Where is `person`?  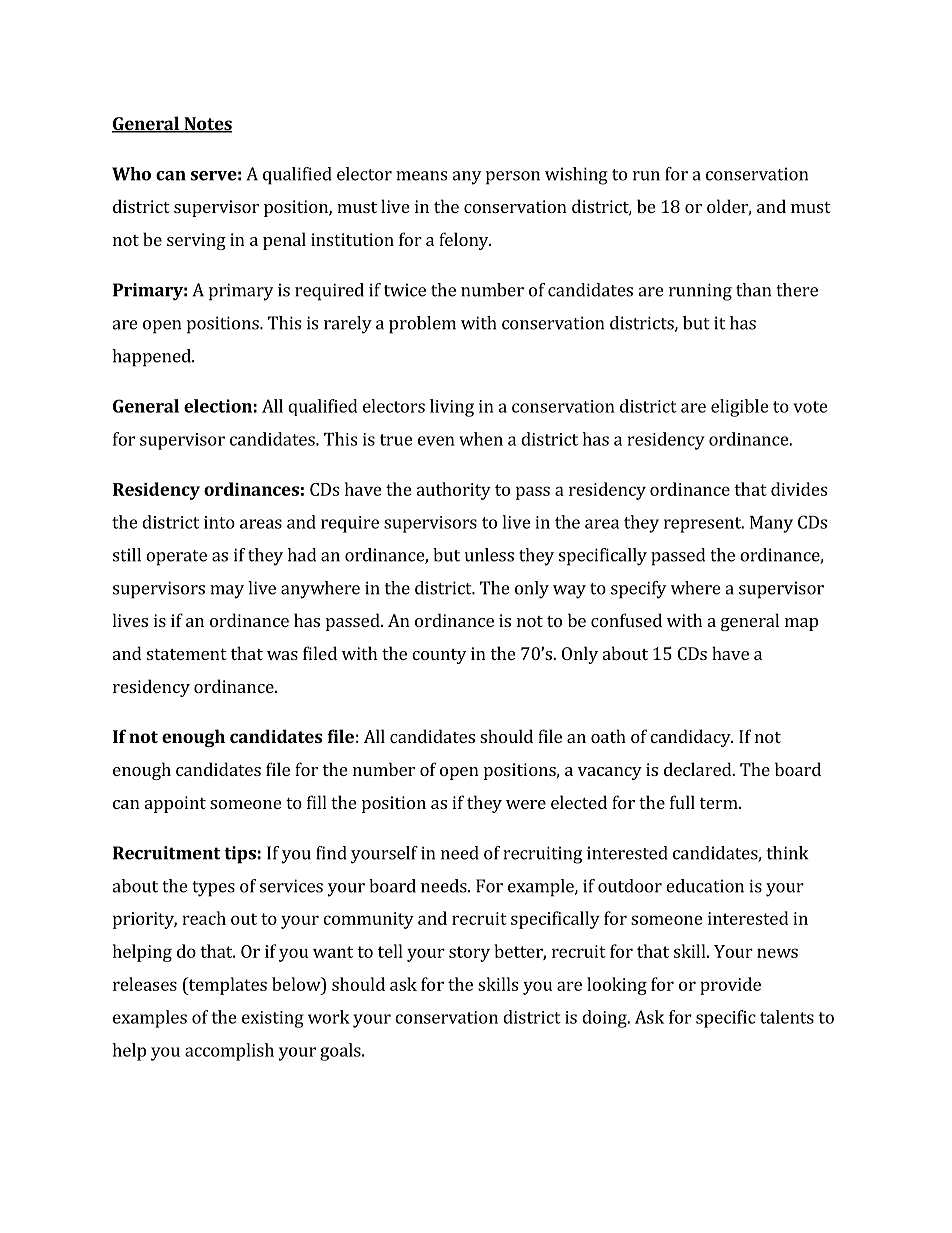 person is located at coordinates (513, 178).
